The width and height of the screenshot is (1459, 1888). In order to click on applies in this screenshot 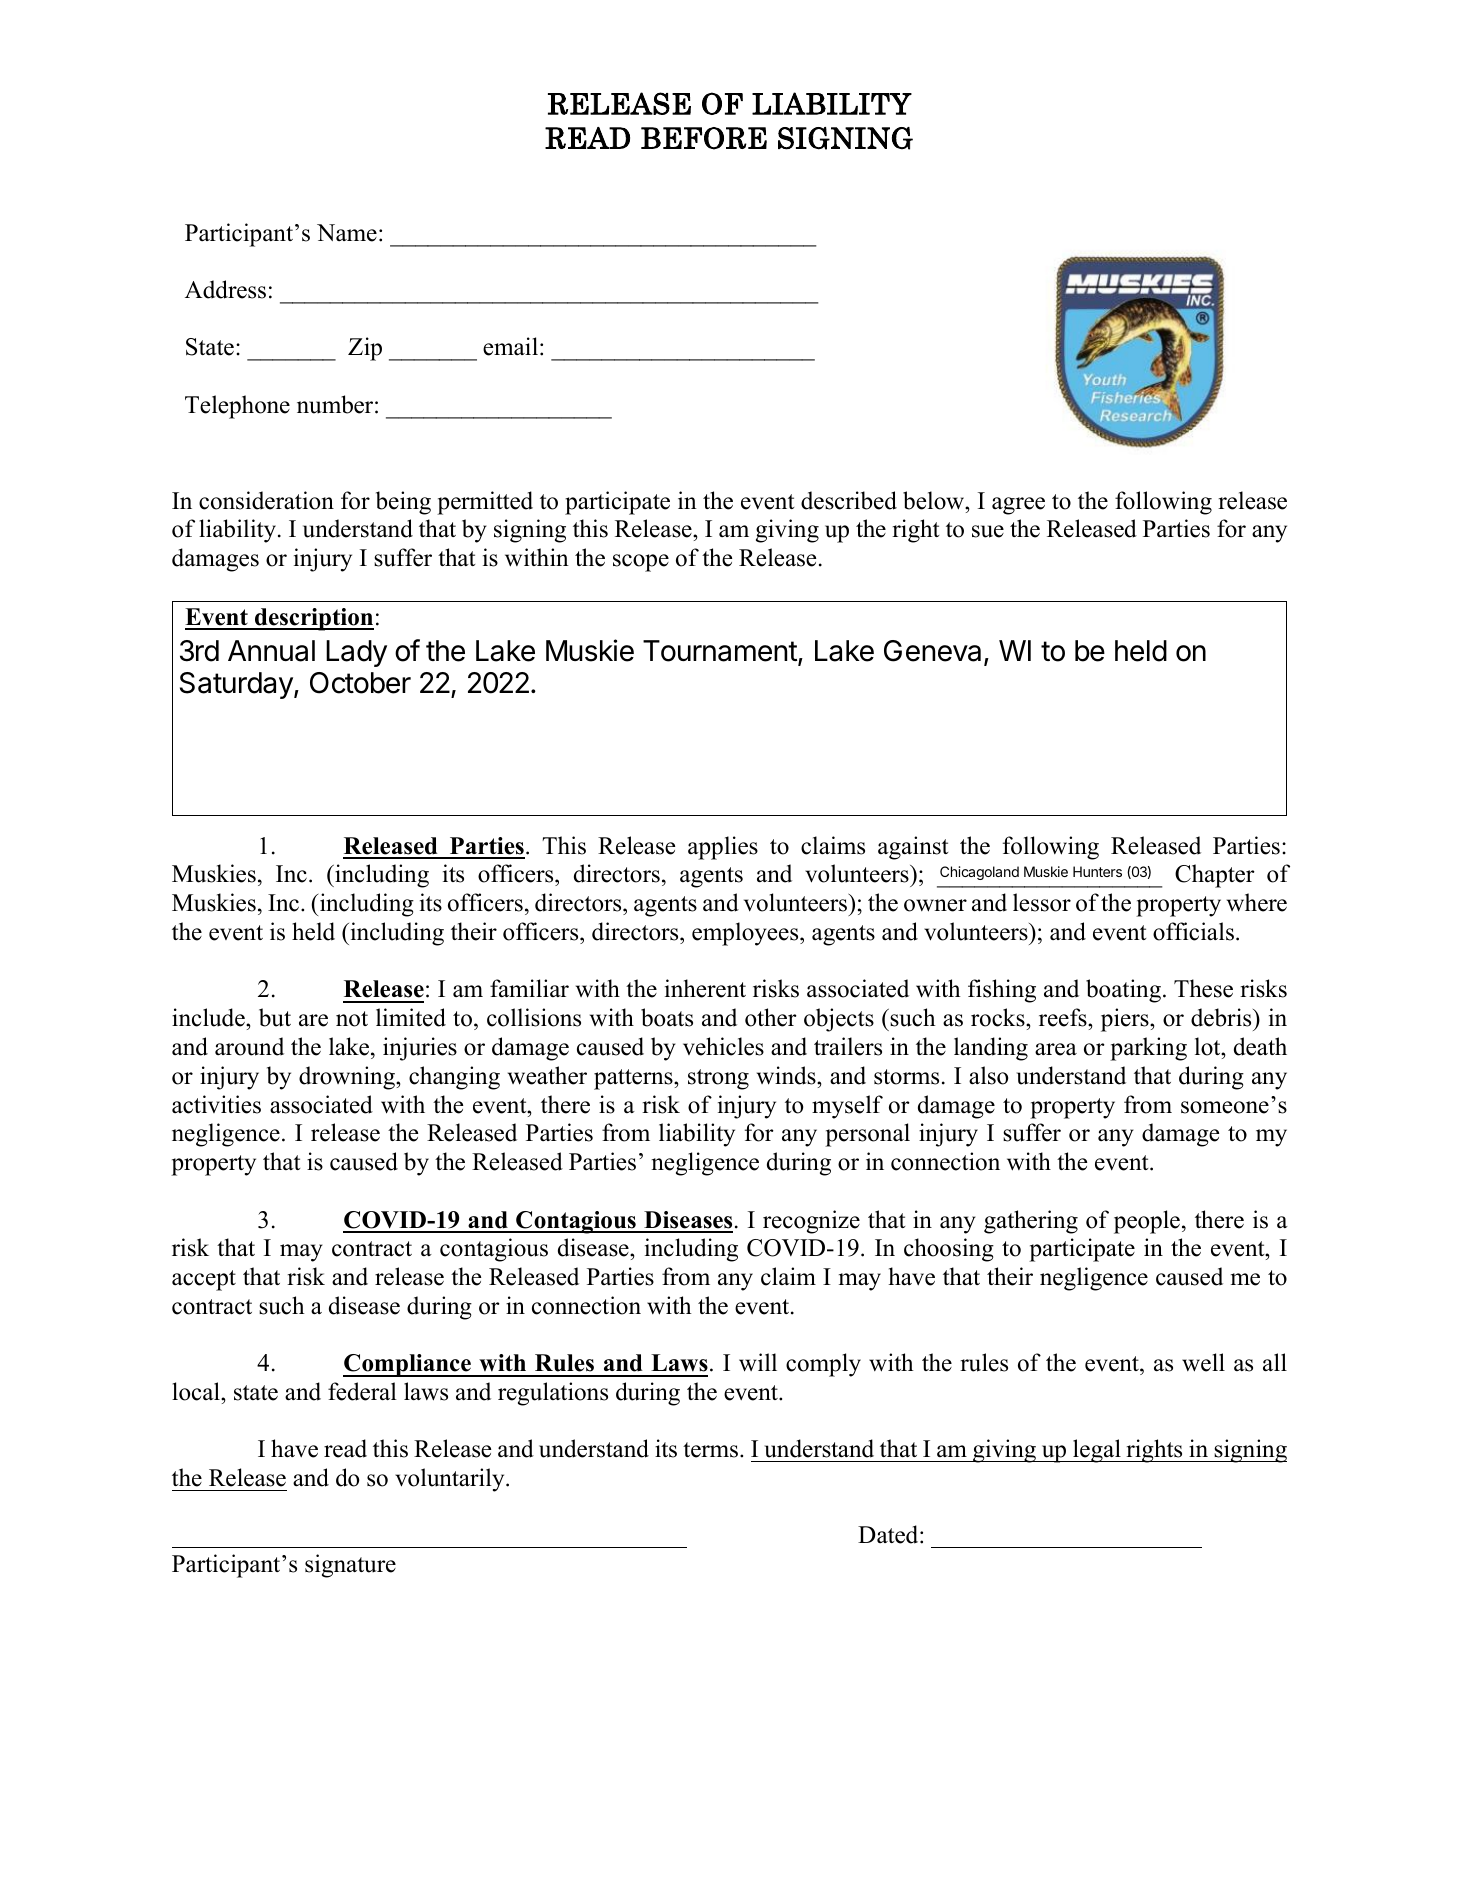, I will do `click(723, 848)`.
